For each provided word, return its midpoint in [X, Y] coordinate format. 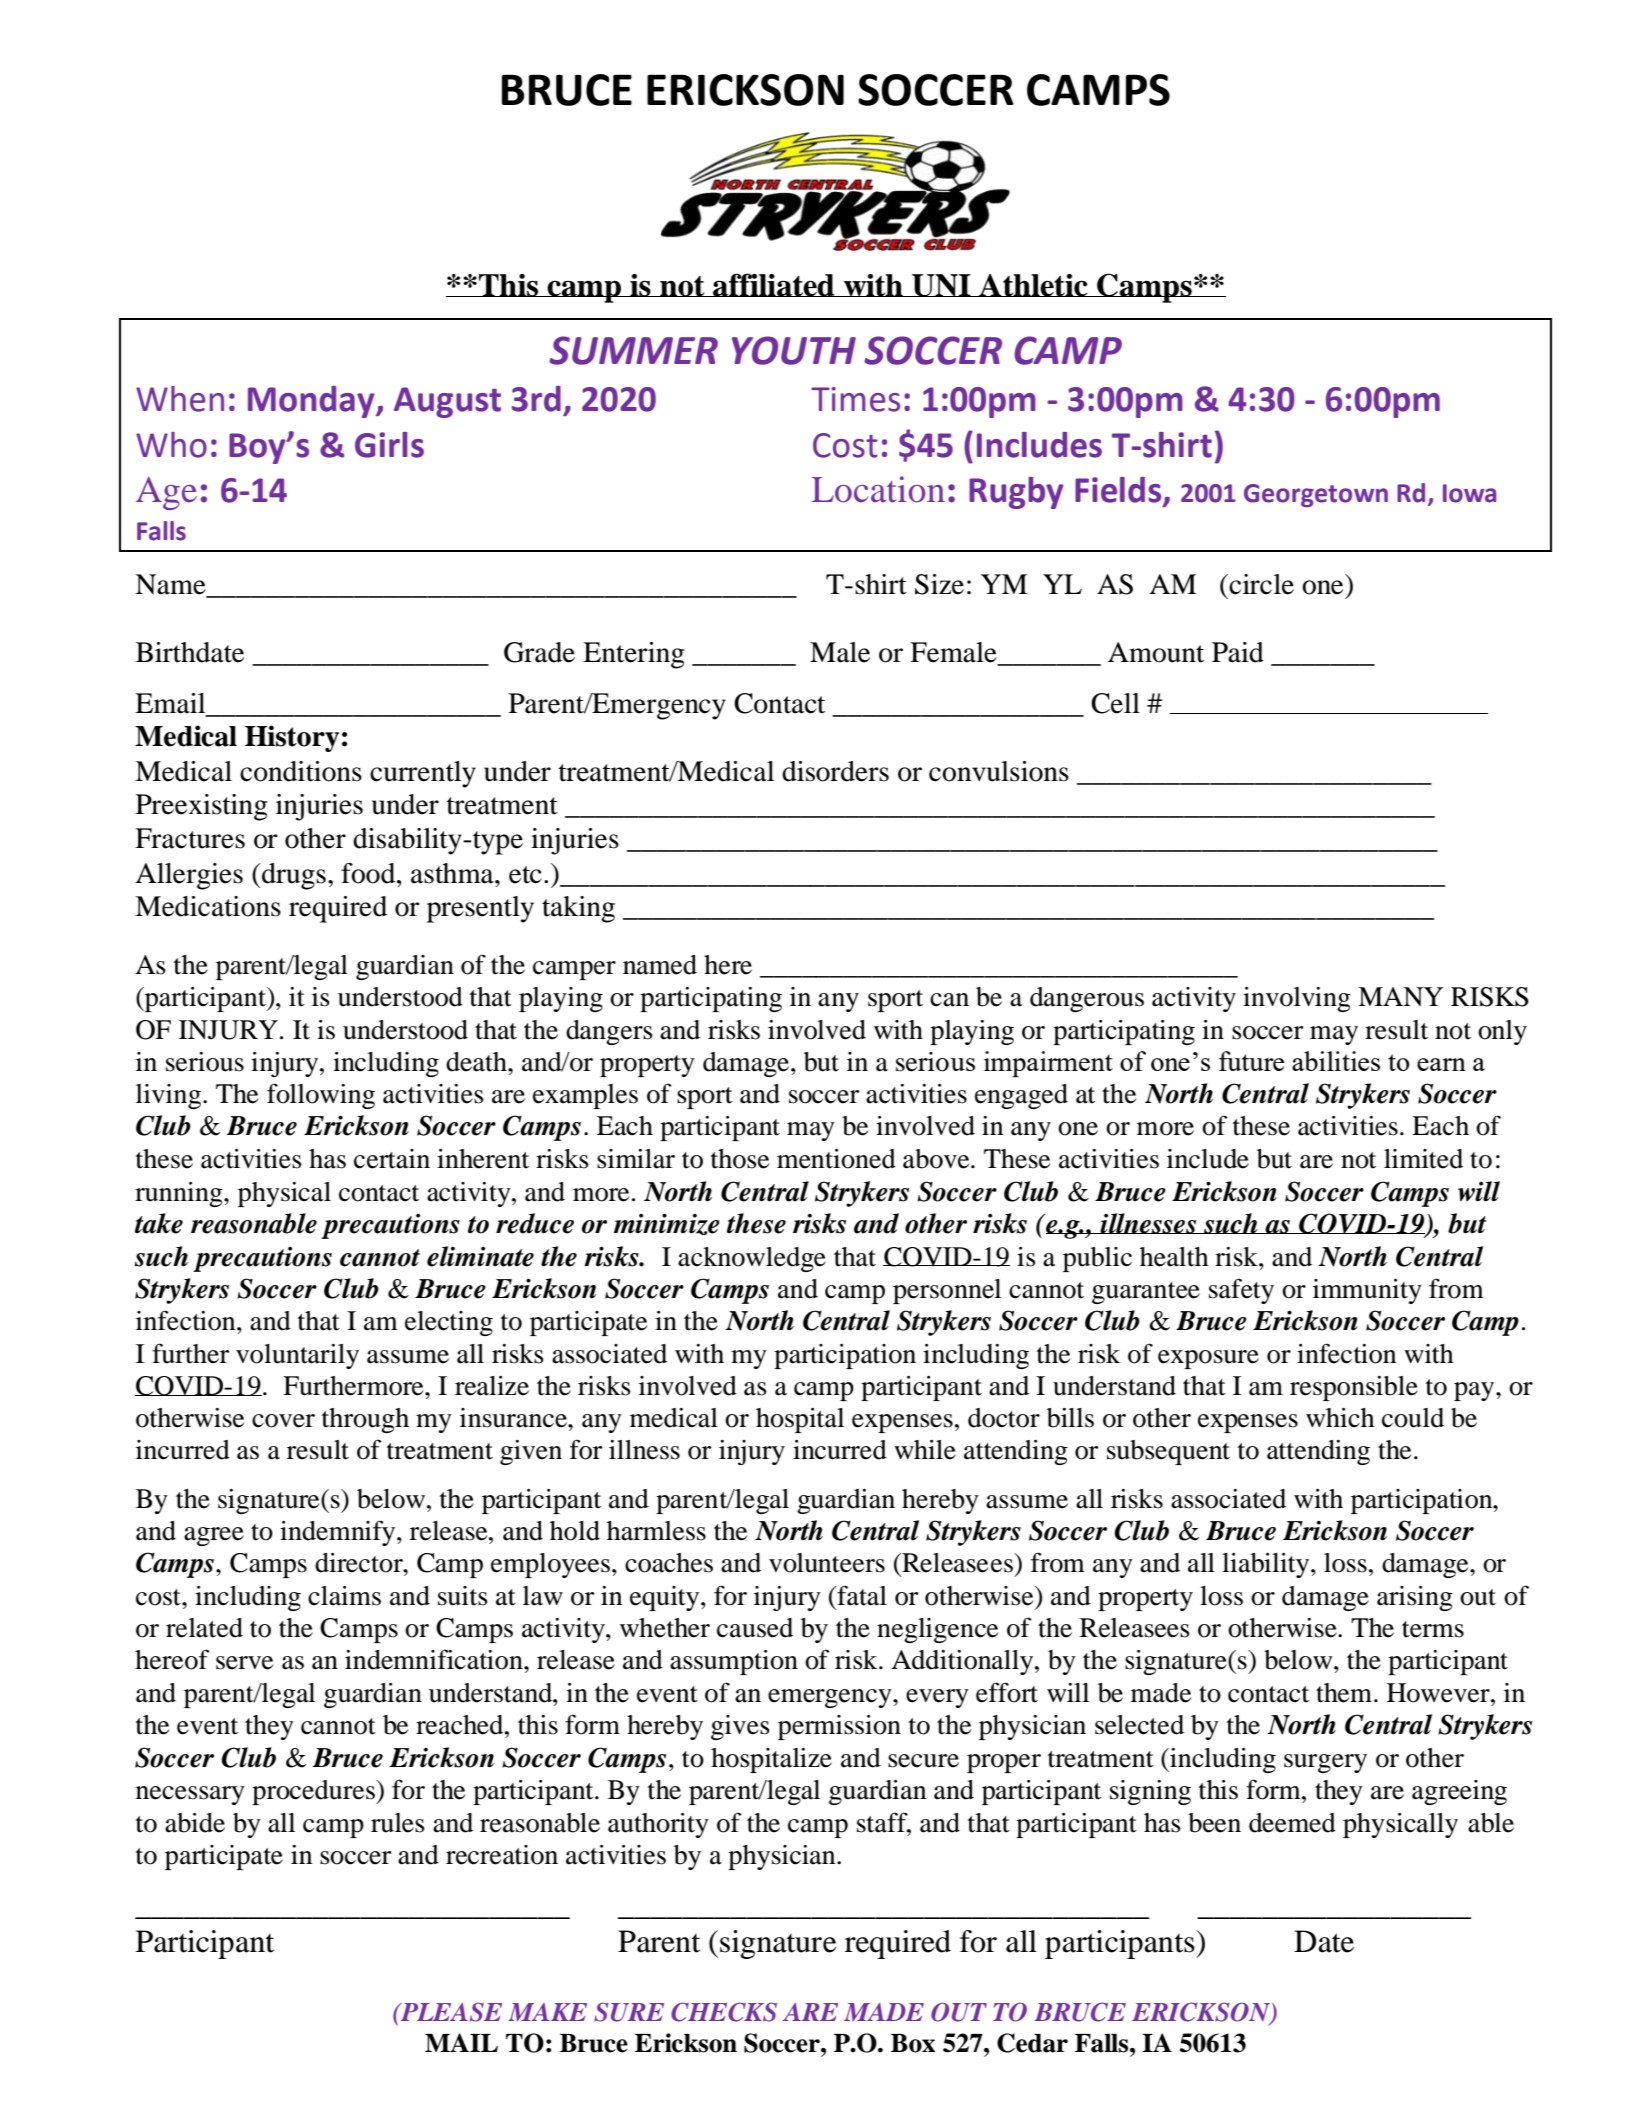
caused [755, 1628]
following [321, 1096]
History [292, 738]
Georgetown [1316, 495]
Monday [312, 402]
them [1345, 1693]
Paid [1238, 652]
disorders [835, 771]
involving [1297, 999]
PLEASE [450, 2012]
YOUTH [794, 350]
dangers [609, 1032]
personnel [947, 1291]
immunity [1367, 1291]
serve [244, 1663]
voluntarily [297, 1356]
